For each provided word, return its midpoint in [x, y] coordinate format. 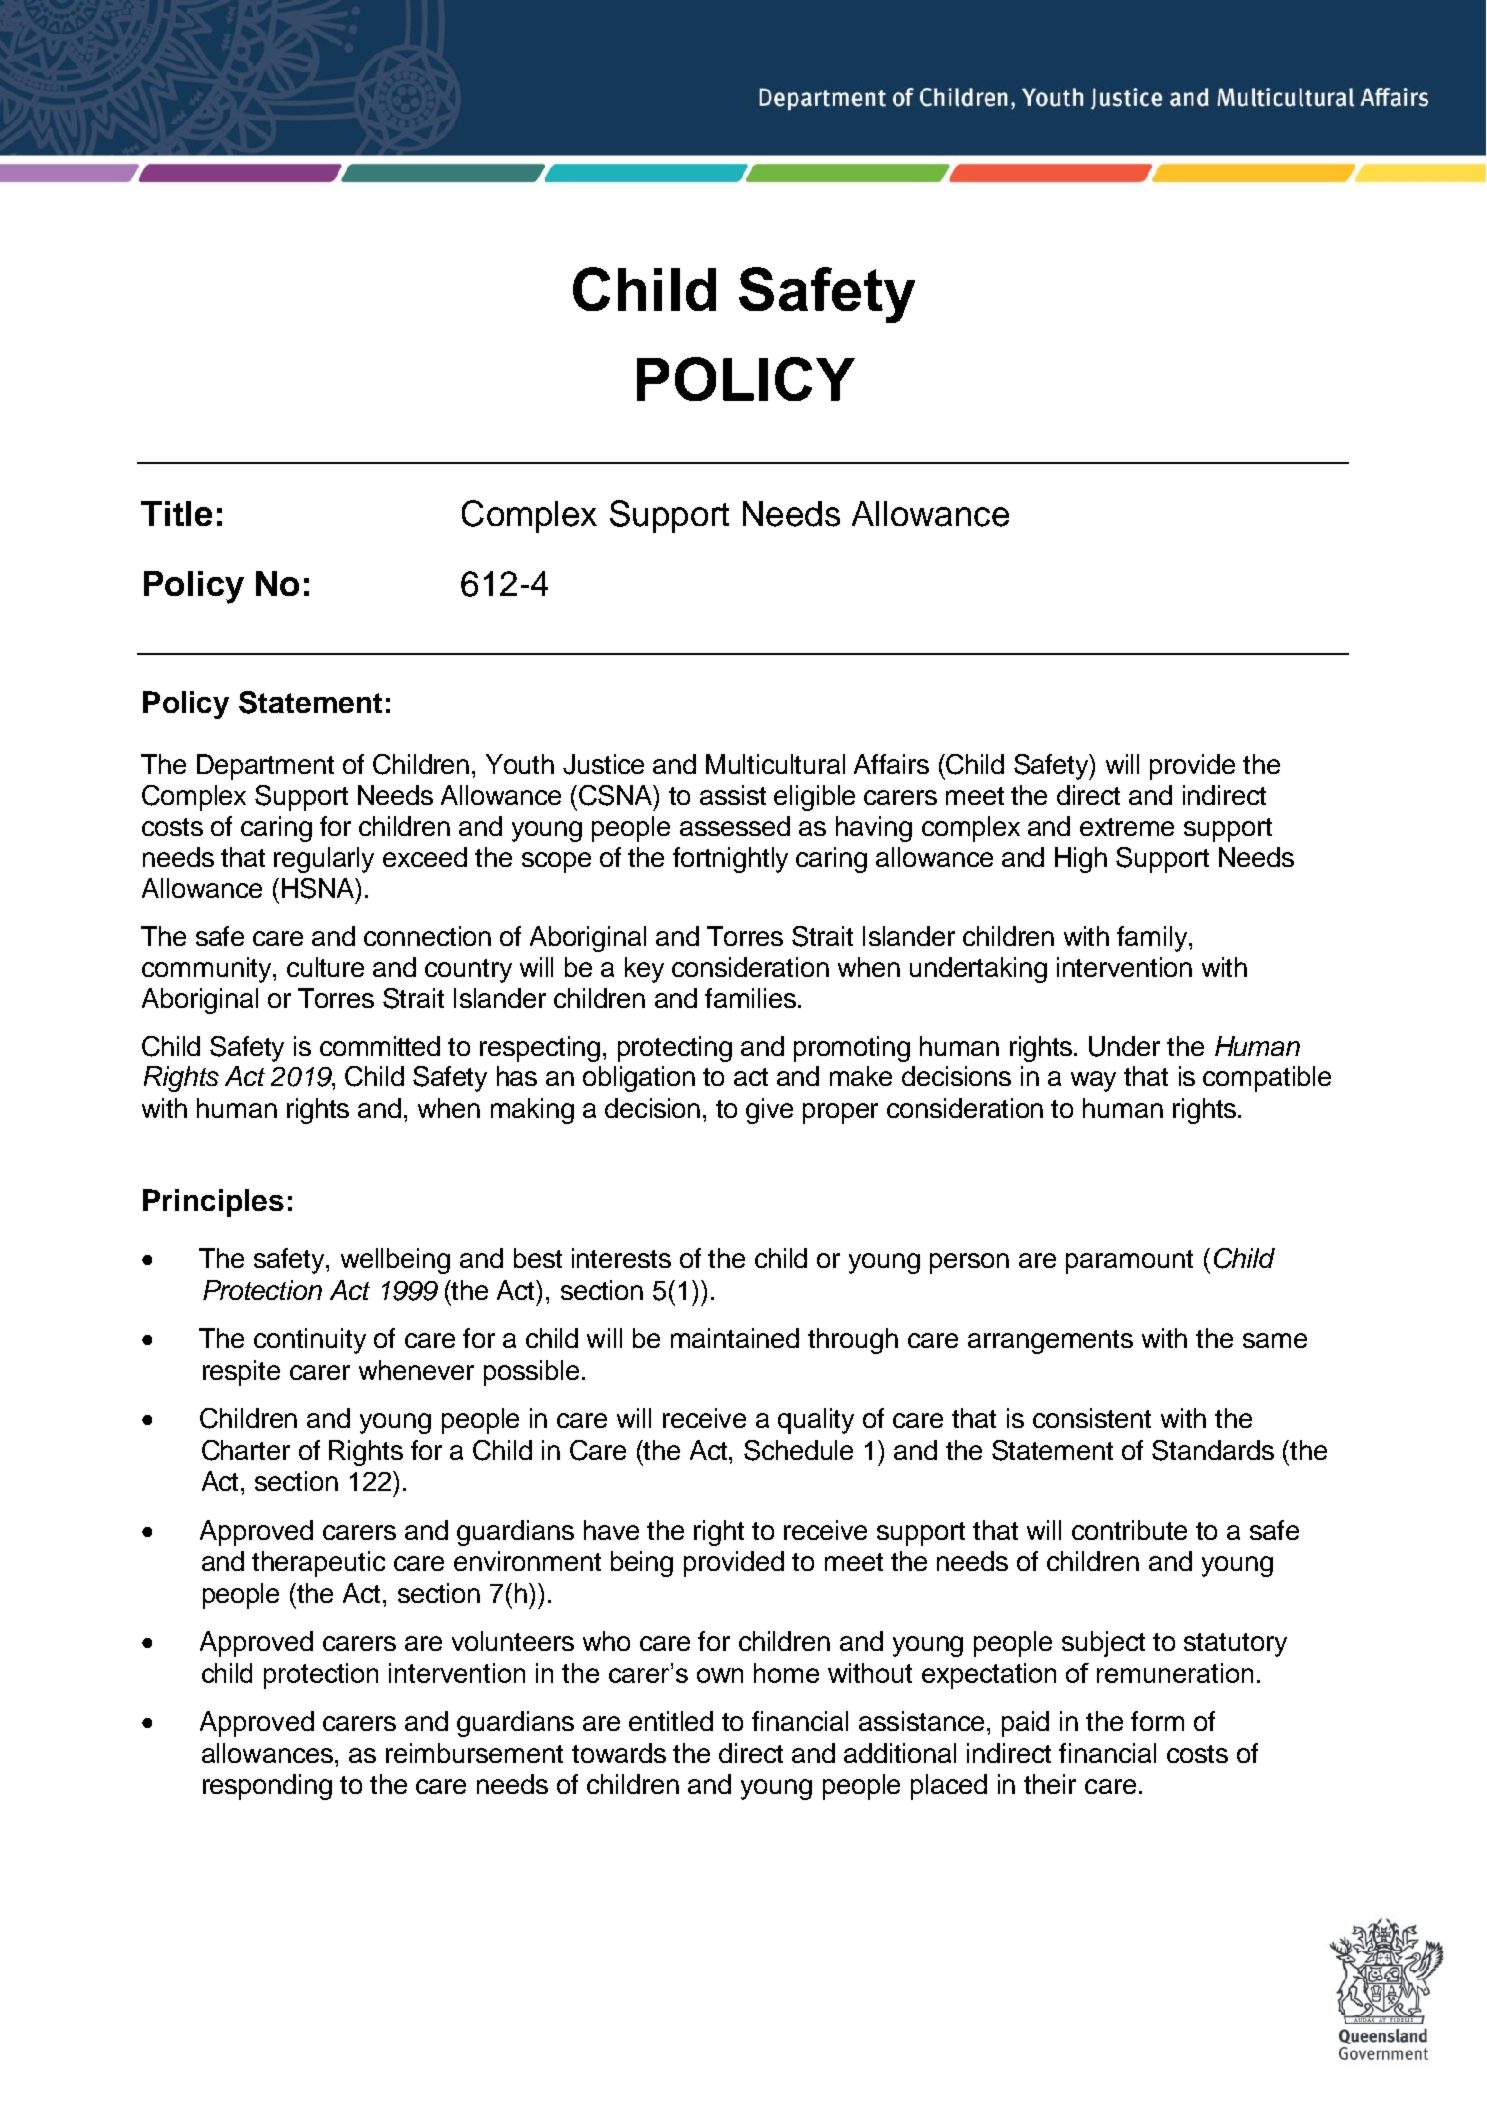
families [750, 998]
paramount [1129, 1262]
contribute [1129, 1530]
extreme [1127, 827]
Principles [213, 1203]
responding [267, 1787]
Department [265, 767]
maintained [735, 1338]
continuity [310, 1341]
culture [325, 967]
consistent [1092, 1418]
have [611, 1530]
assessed [735, 826]
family [1153, 939]
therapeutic [318, 1564]
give [769, 1111]
